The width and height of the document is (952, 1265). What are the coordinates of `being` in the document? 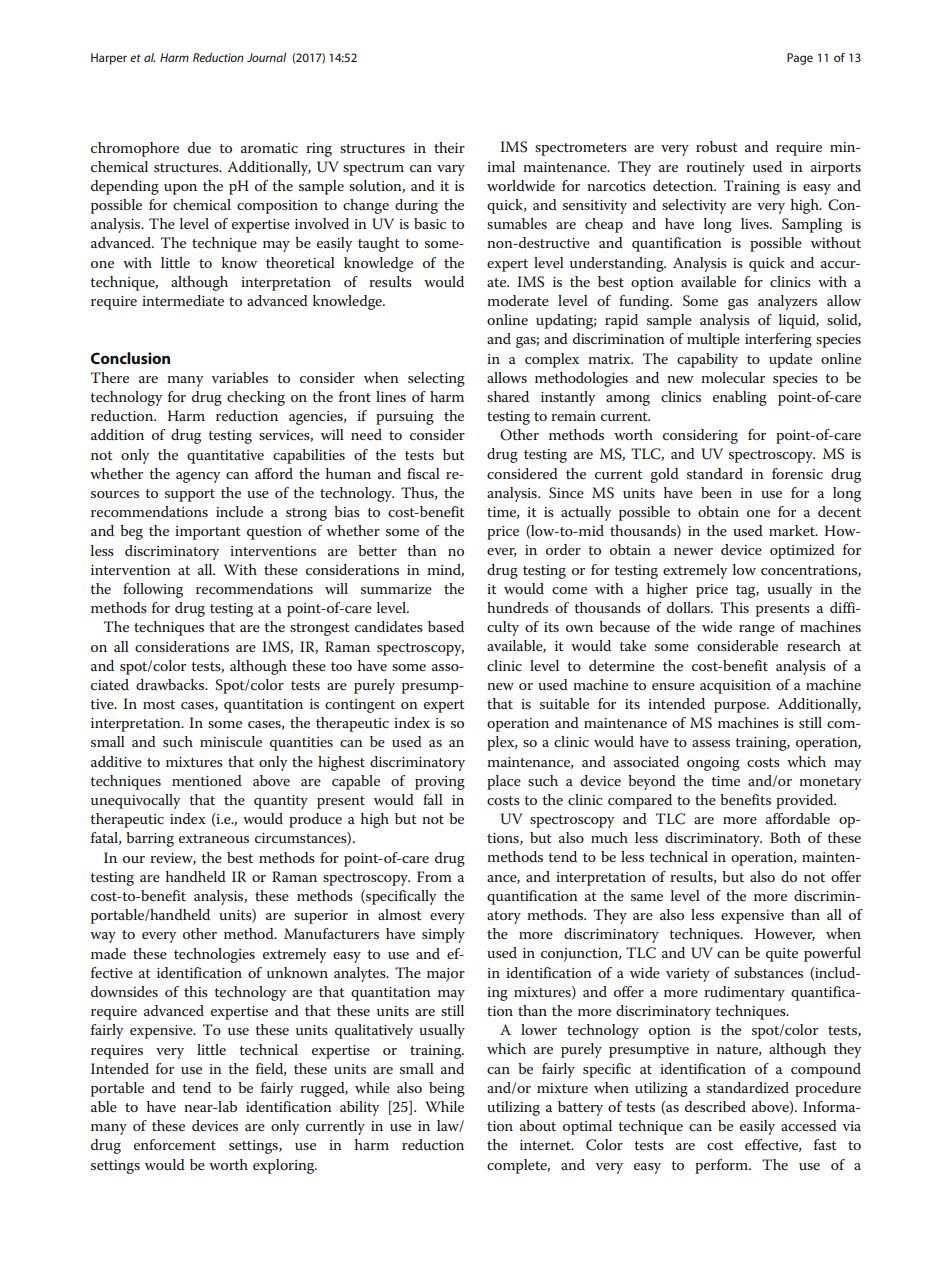 It's located at (447, 1089).
